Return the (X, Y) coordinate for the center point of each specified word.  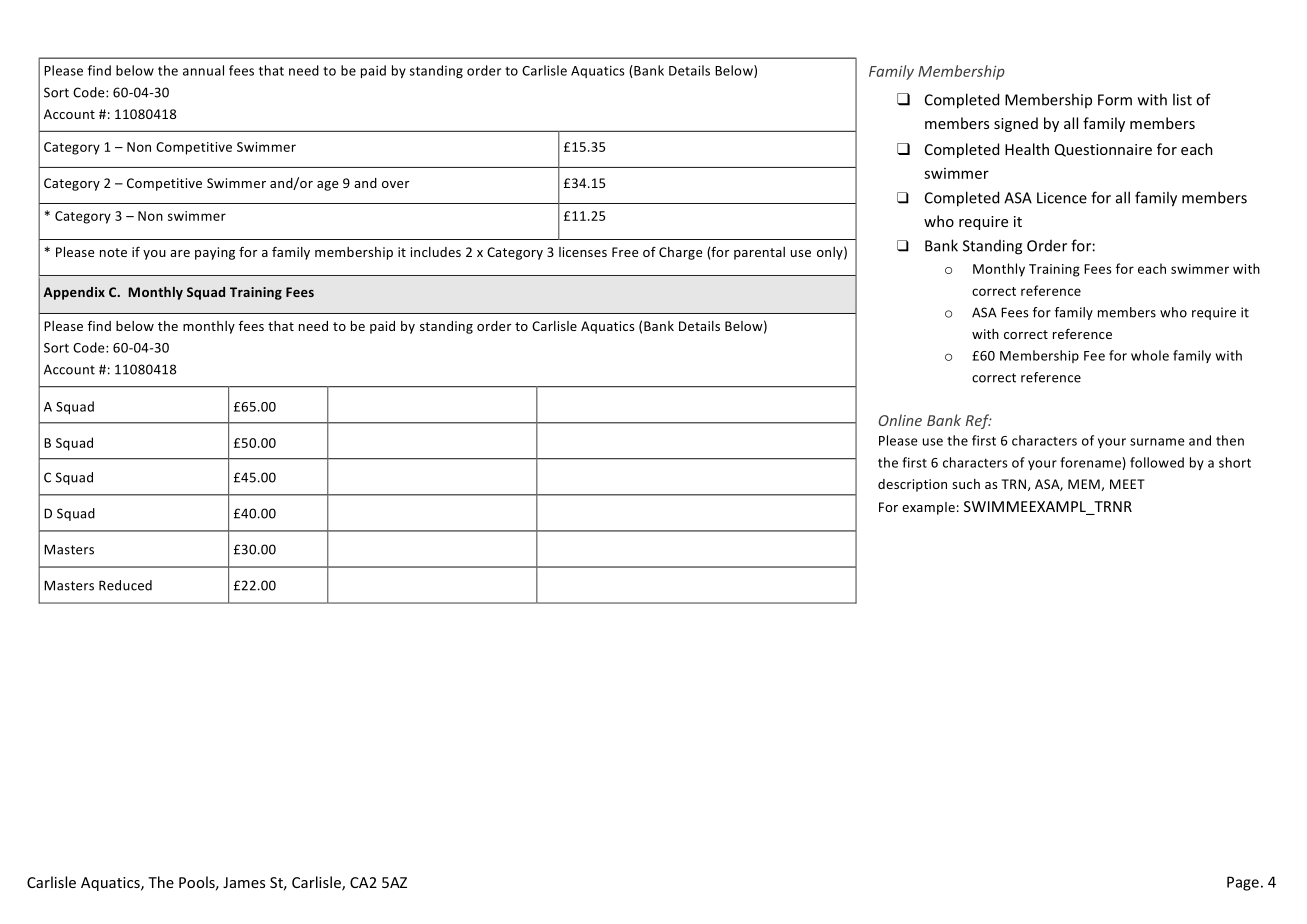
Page (1243, 883)
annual (203, 70)
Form (1115, 100)
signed (1016, 124)
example (928, 508)
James (244, 882)
